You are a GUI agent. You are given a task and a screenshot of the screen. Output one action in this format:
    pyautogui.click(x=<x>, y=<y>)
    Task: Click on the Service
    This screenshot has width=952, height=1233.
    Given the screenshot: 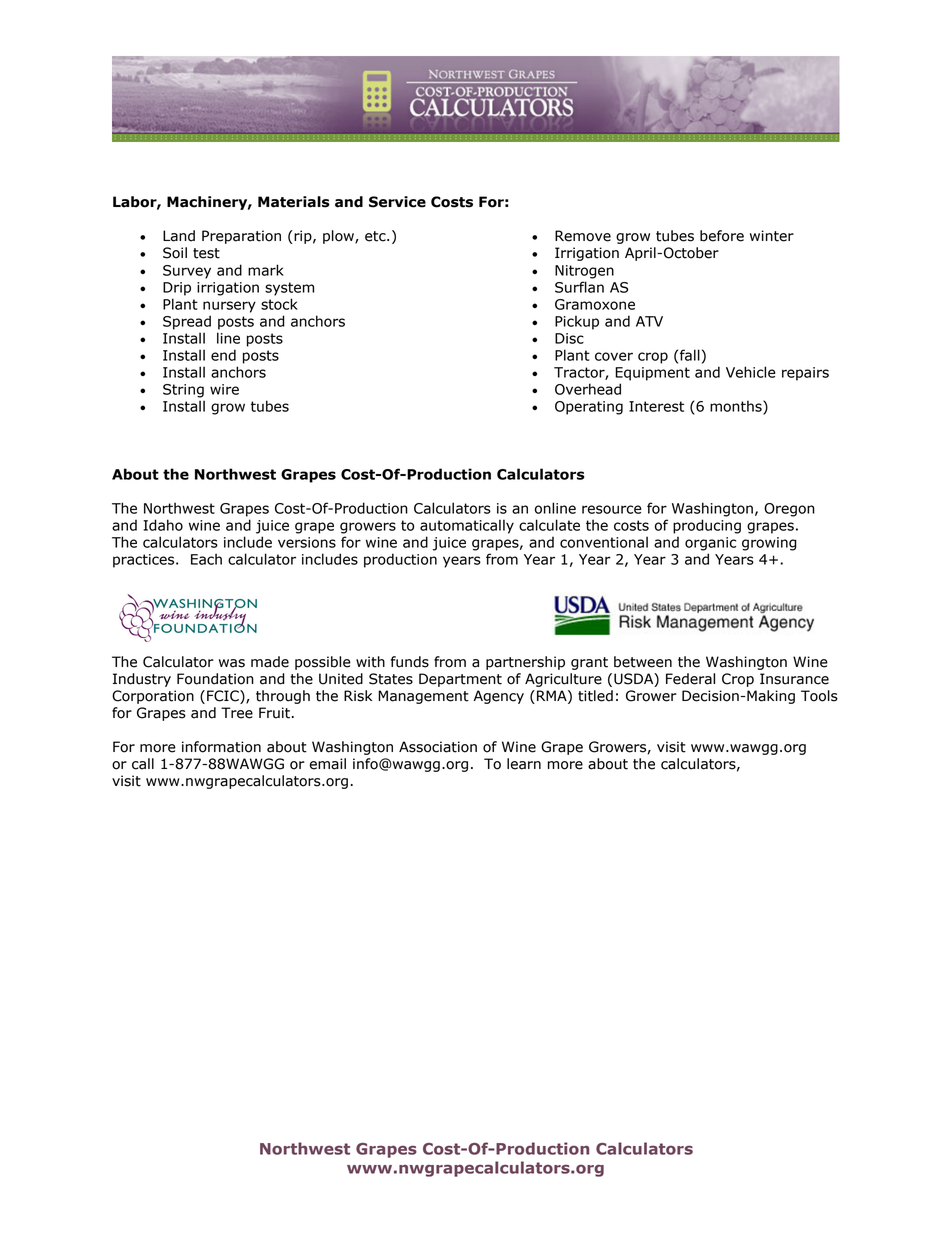 What is the action you would take?
    pyautogui.click(x=397, y=202)
